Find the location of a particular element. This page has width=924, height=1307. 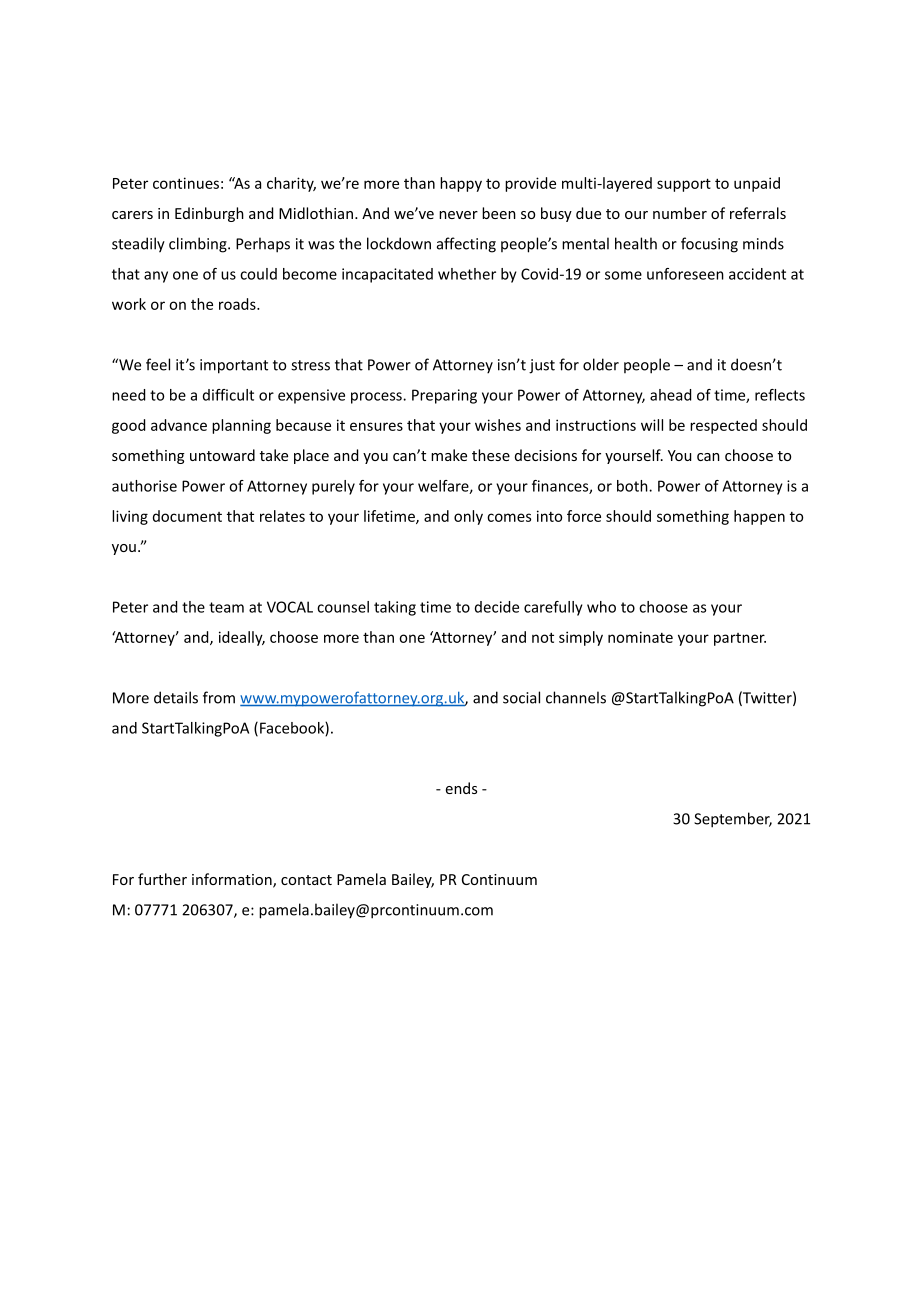

decide is located at coordinates (497, 607).
